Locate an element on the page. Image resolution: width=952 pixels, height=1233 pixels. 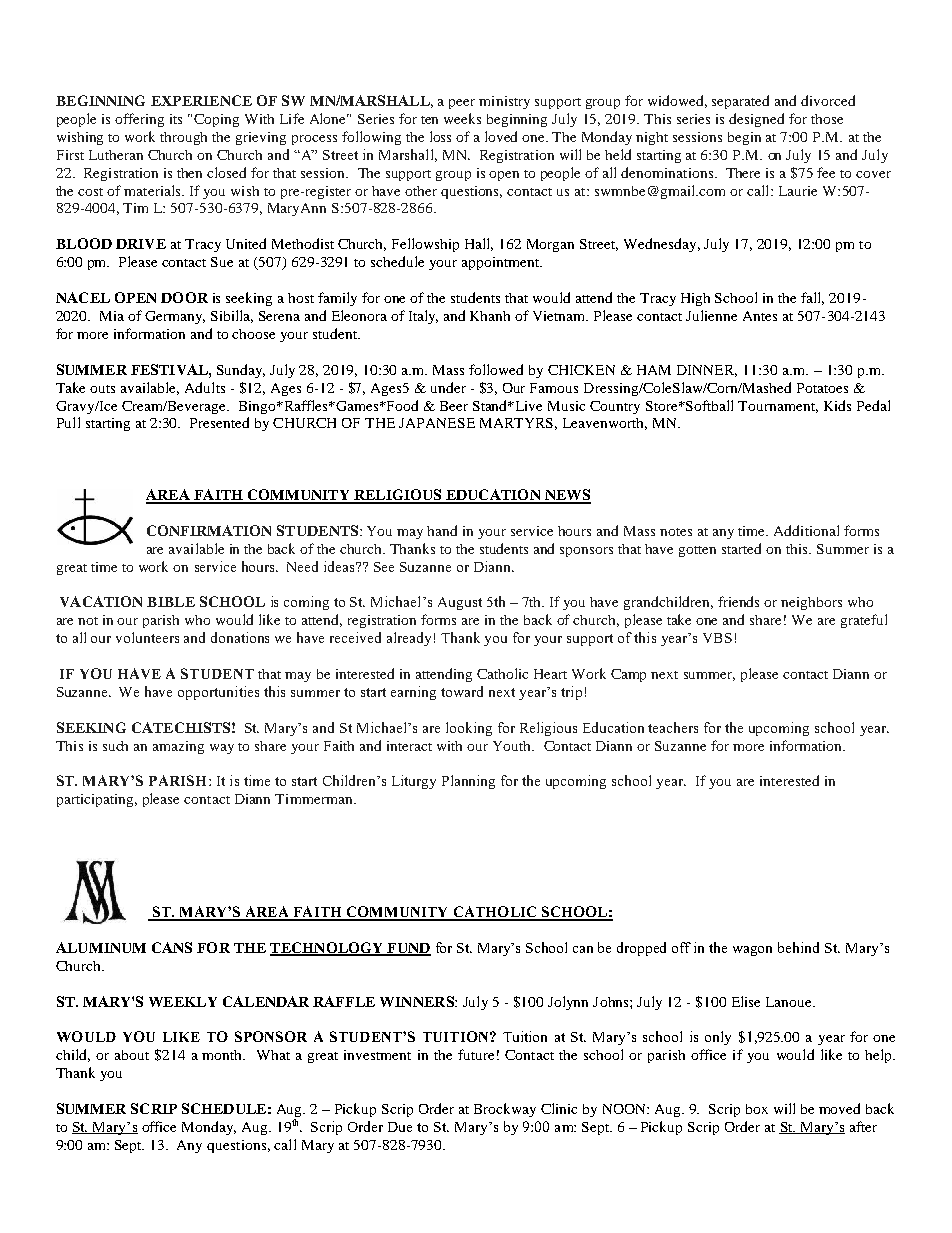
weeks is located at coordinates (462, 118).
